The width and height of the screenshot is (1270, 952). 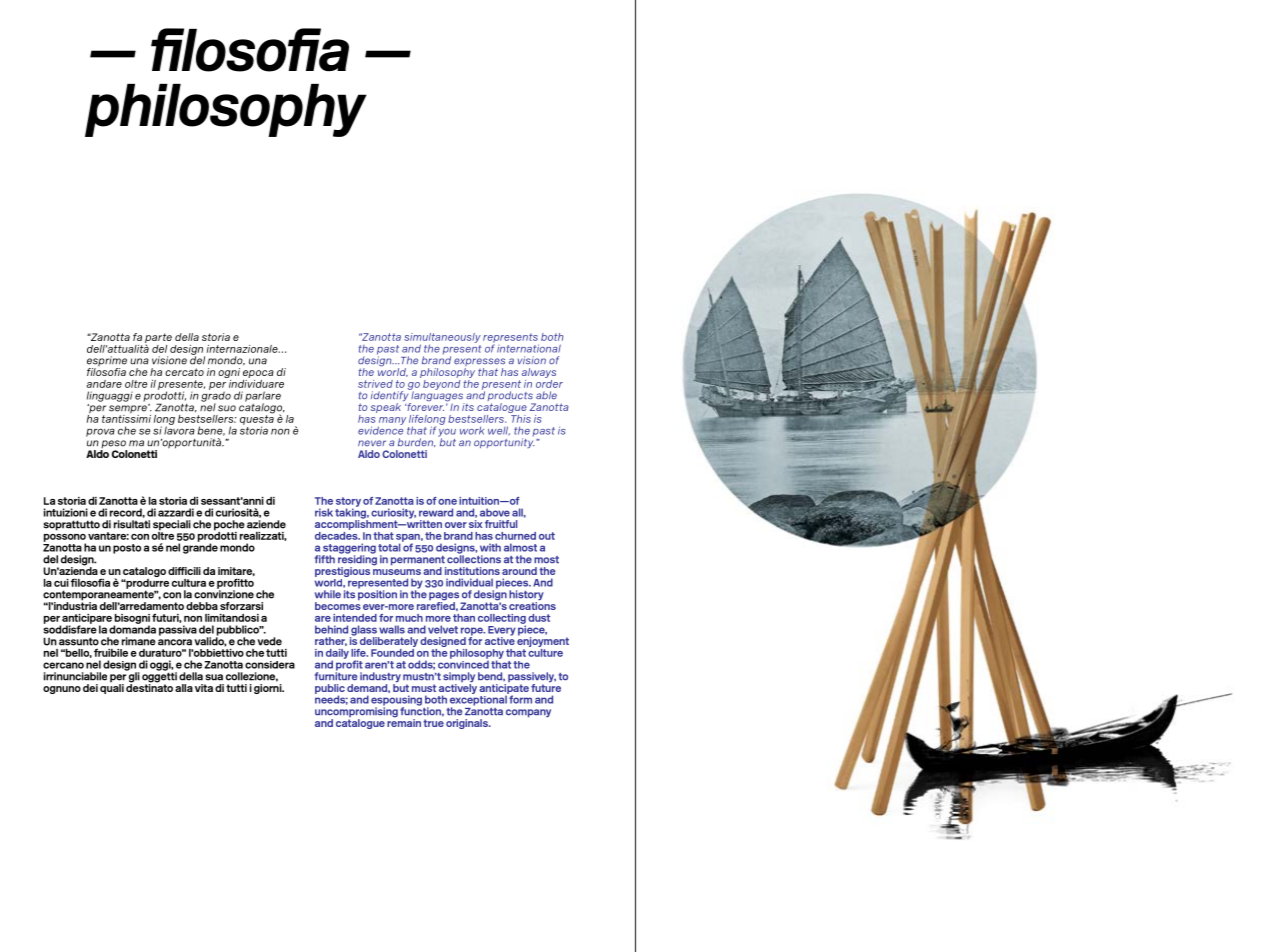 I want to click on parte, so click(x=158, y=339).
